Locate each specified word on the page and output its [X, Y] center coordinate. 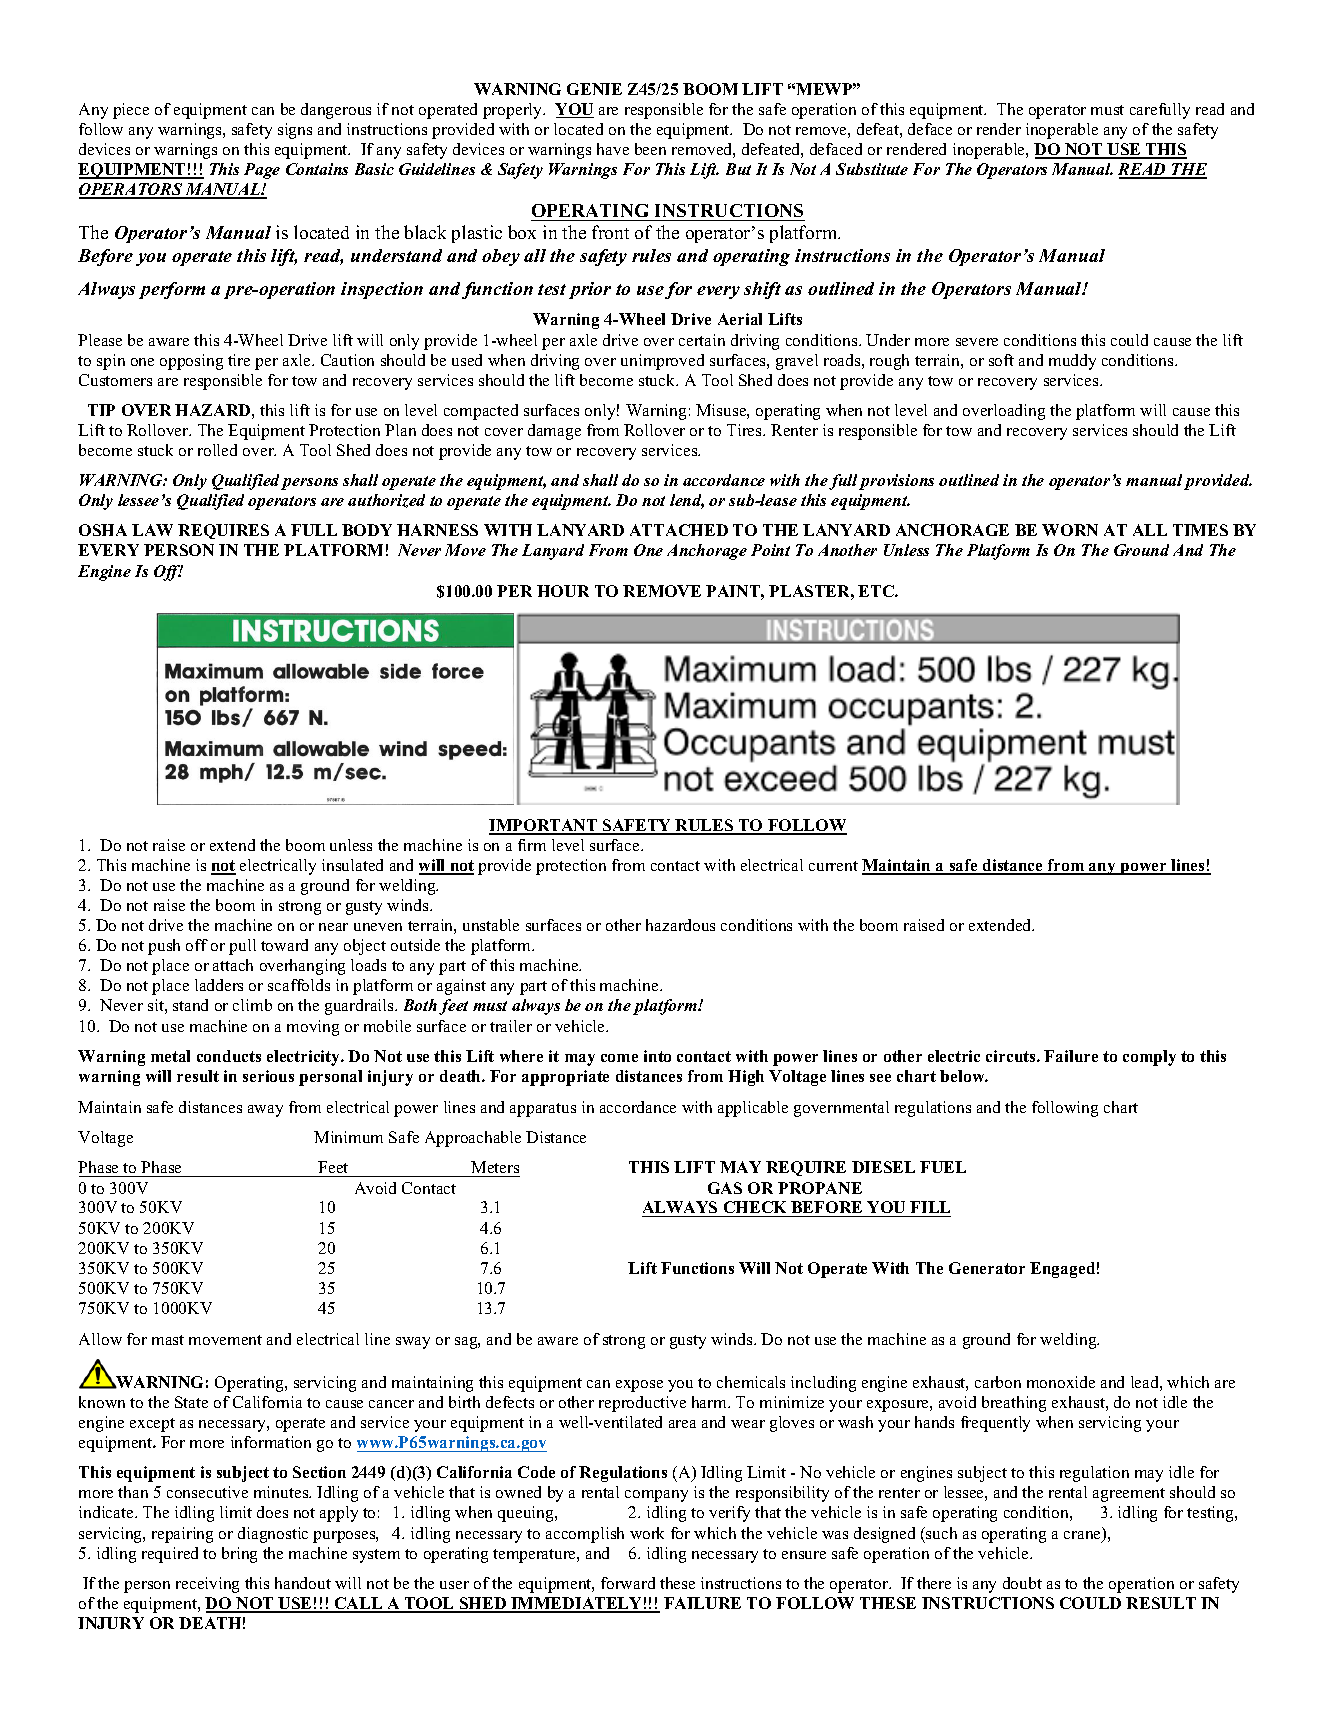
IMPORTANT [544, 826]
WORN [1070, 530]
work [647, 1533]
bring [239, 1555]
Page [262, 171]
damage [554, 432]
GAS [725, 1188]
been [650, 149]
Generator [987, 1268]
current [833, 866]
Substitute [872, 169]
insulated [352, 865]
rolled [217, 450]
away [265, 1111]
